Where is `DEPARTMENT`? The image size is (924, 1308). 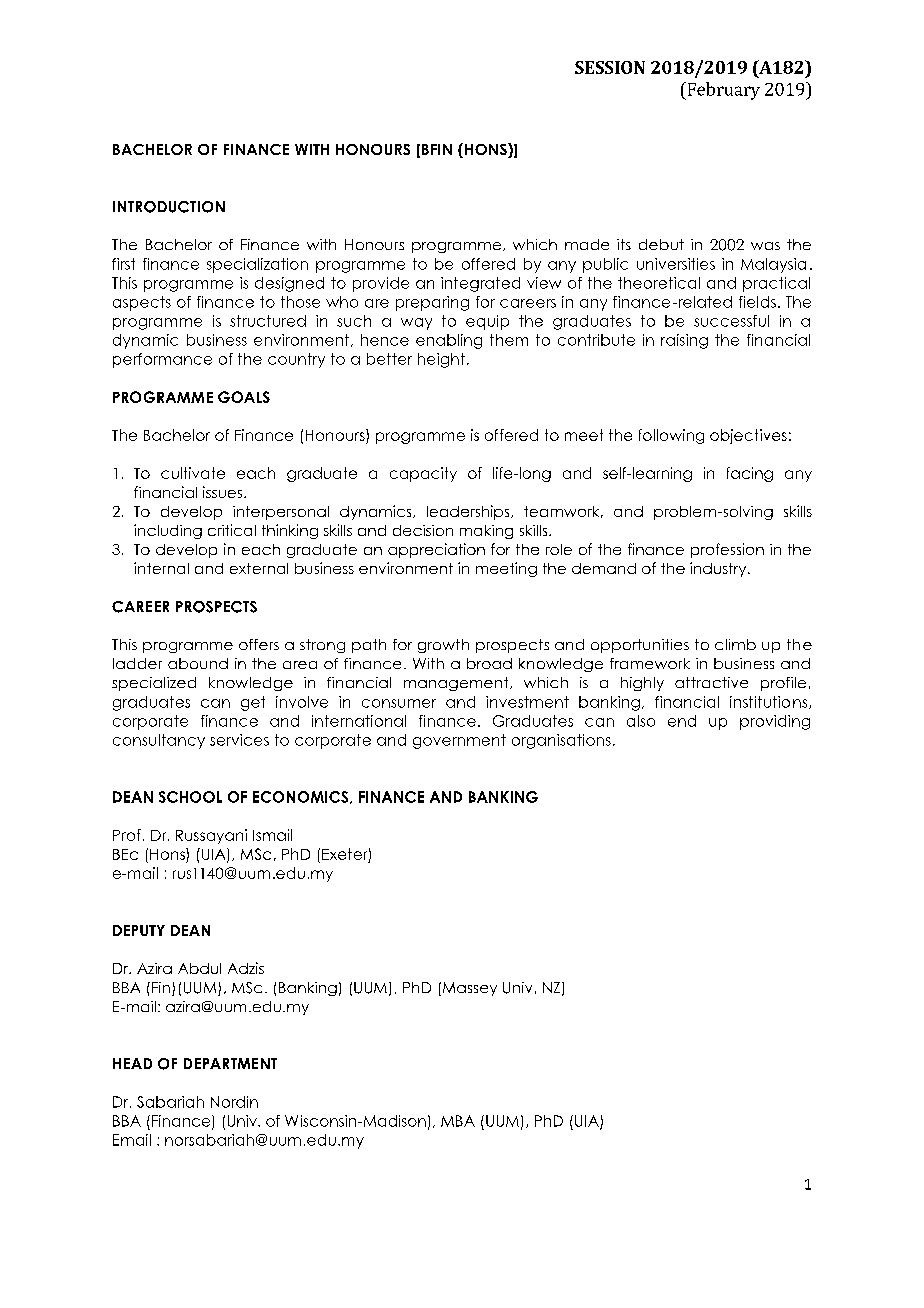 DEPARTMENT is located at coordinates (230, 1063).
